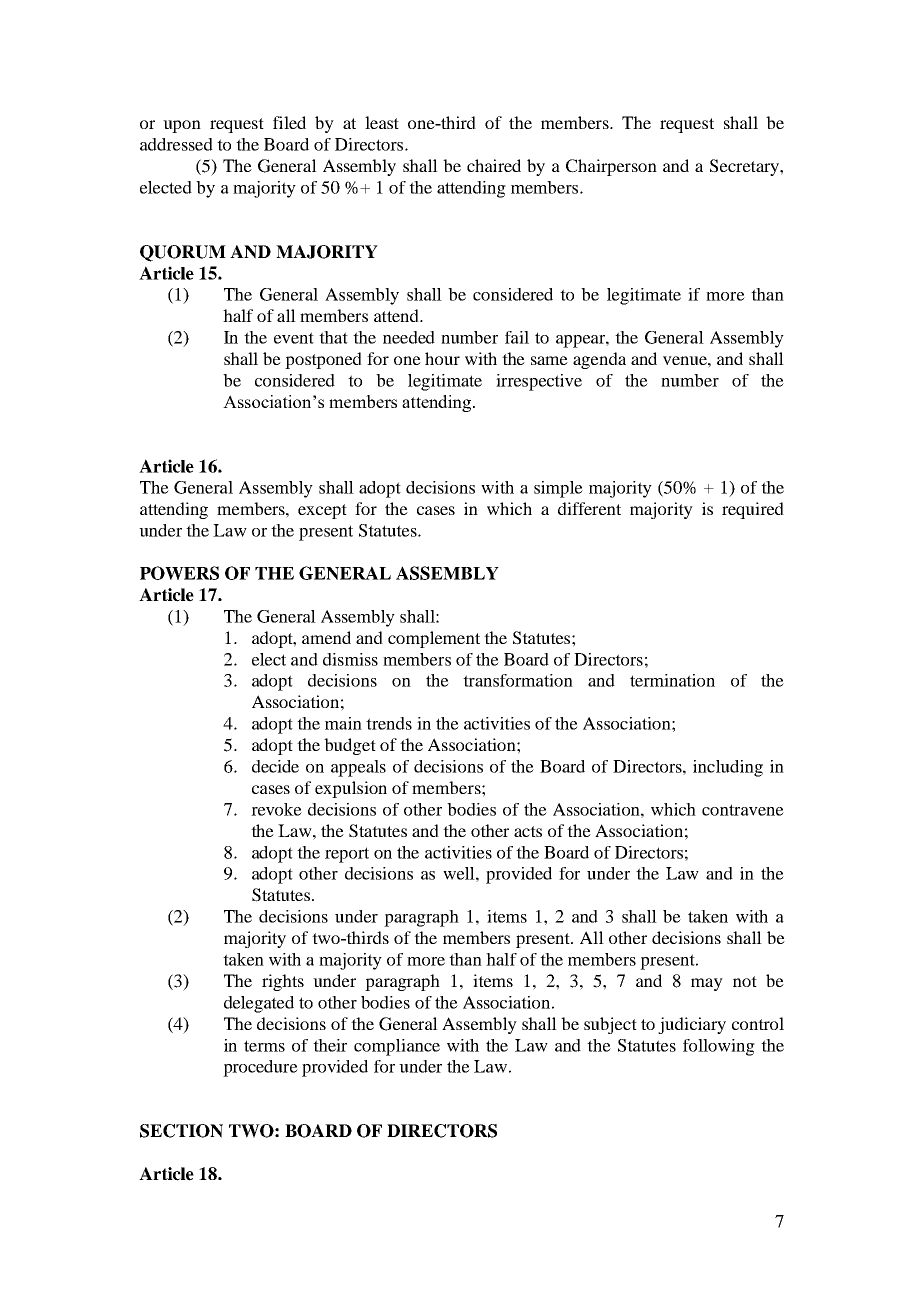 The height and width of the screenshot is (1308, 924). What do you see at coordinates (276, 809) in the screenshot?
I see `revoke` at bounding box center [276, 809].
